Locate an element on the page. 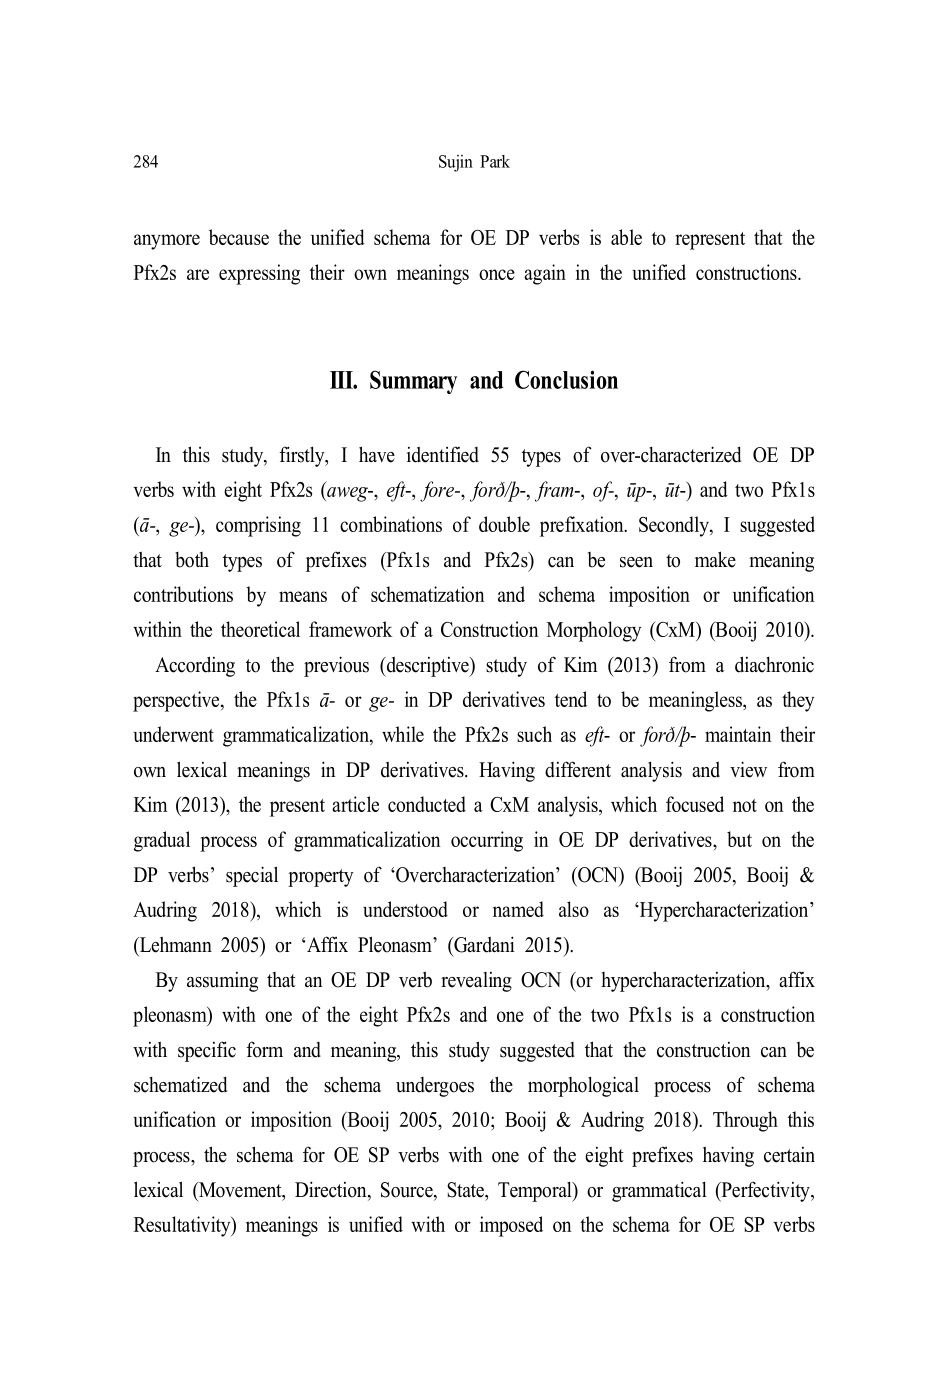  they is located at coordinates (798, 701).
